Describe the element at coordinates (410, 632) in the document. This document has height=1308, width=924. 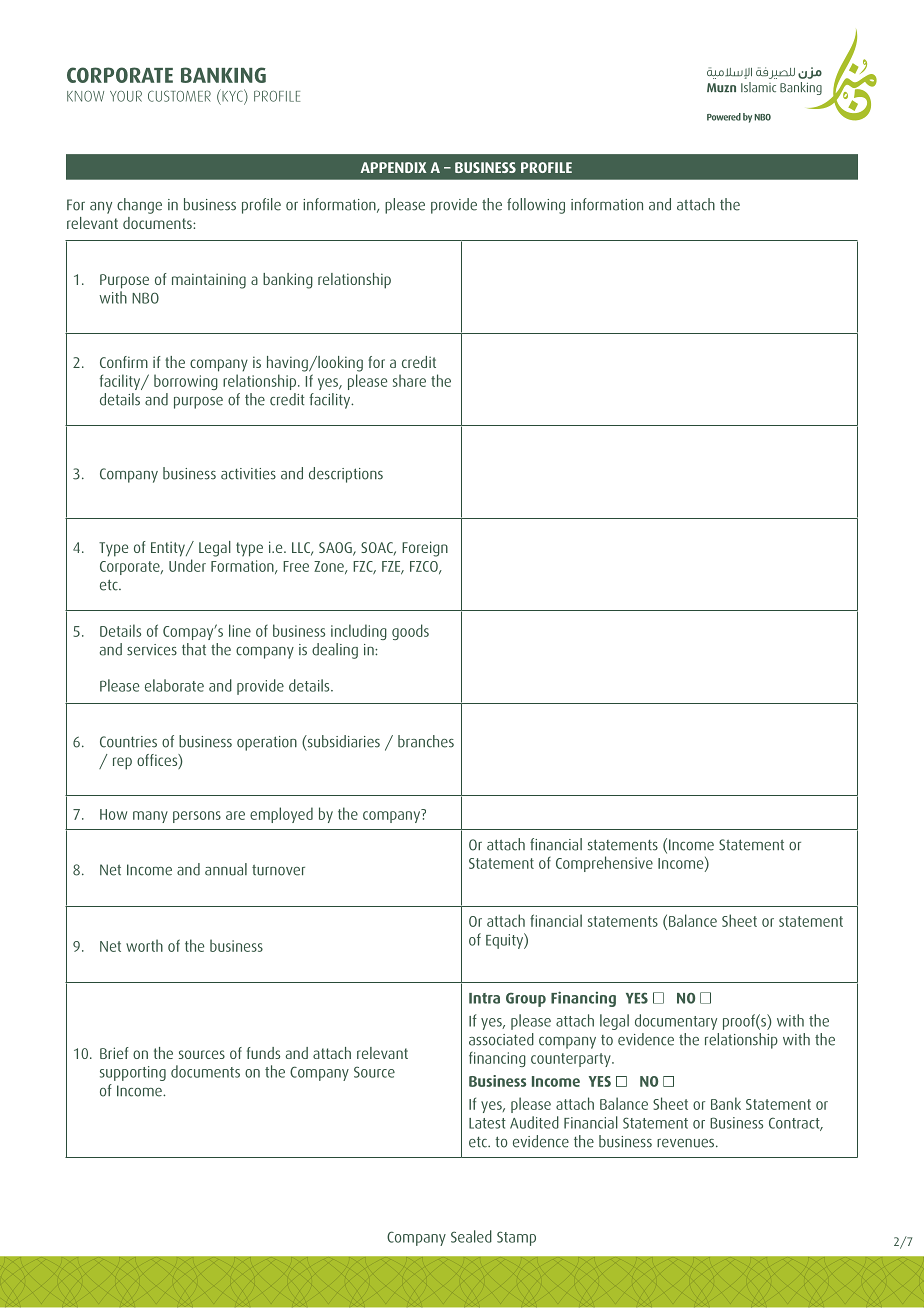
I see `goods` at that location.
